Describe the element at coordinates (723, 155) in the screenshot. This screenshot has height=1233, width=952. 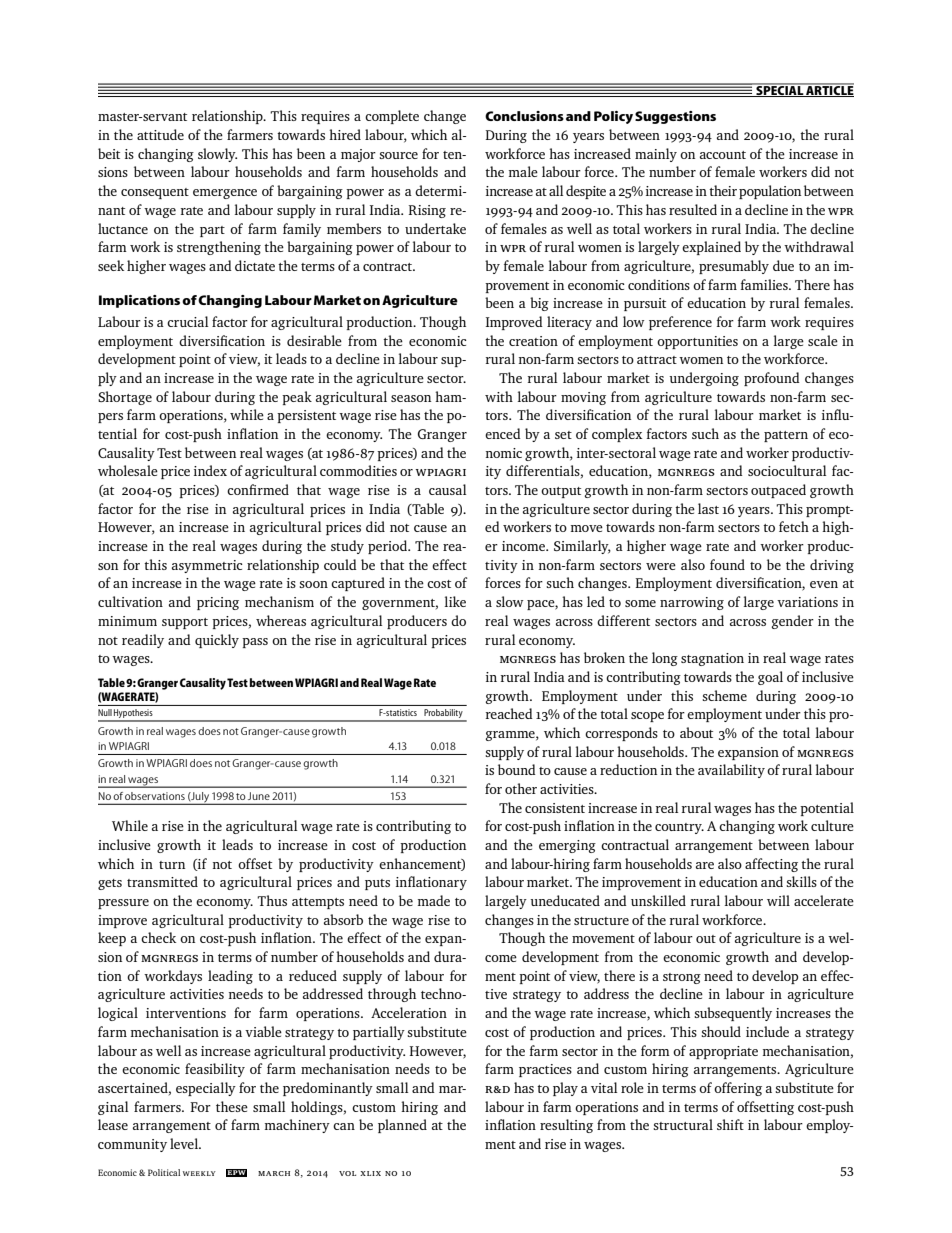
I see `account` at that location.
